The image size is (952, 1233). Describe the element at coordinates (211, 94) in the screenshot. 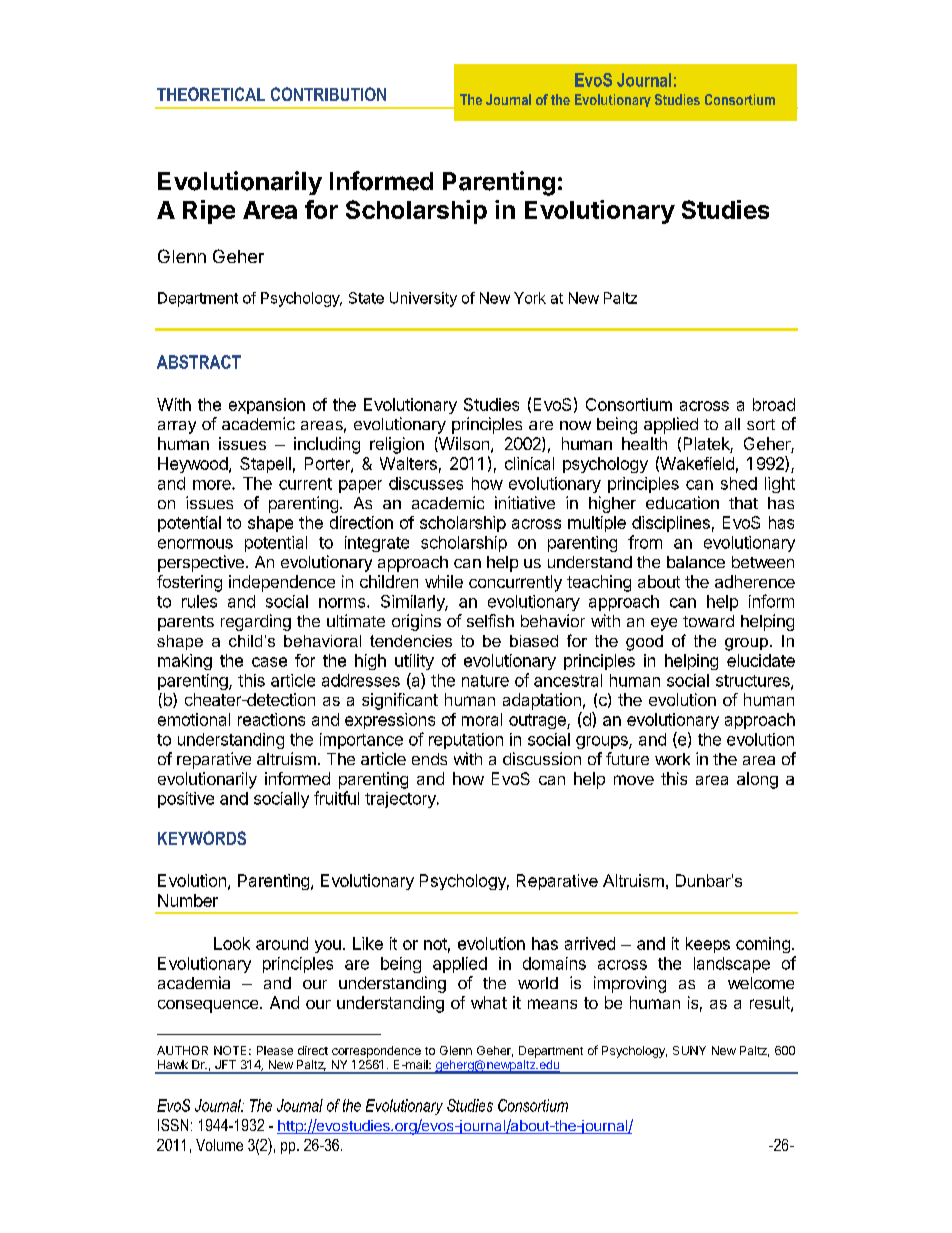

I see `THEORETICAL` at that location.
